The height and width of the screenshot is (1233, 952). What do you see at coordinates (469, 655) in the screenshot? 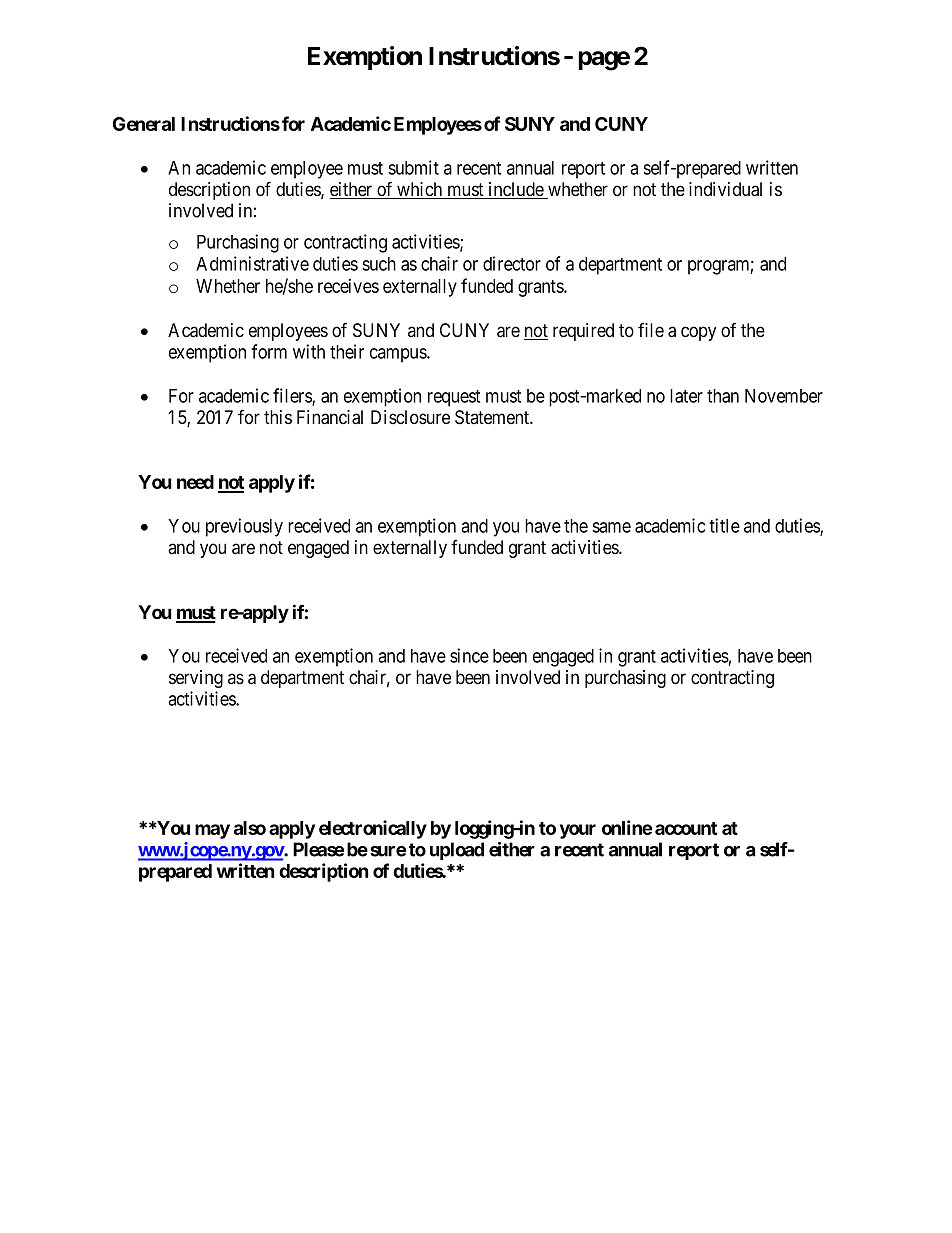
I see `since` at bounding box center [469, 655].
